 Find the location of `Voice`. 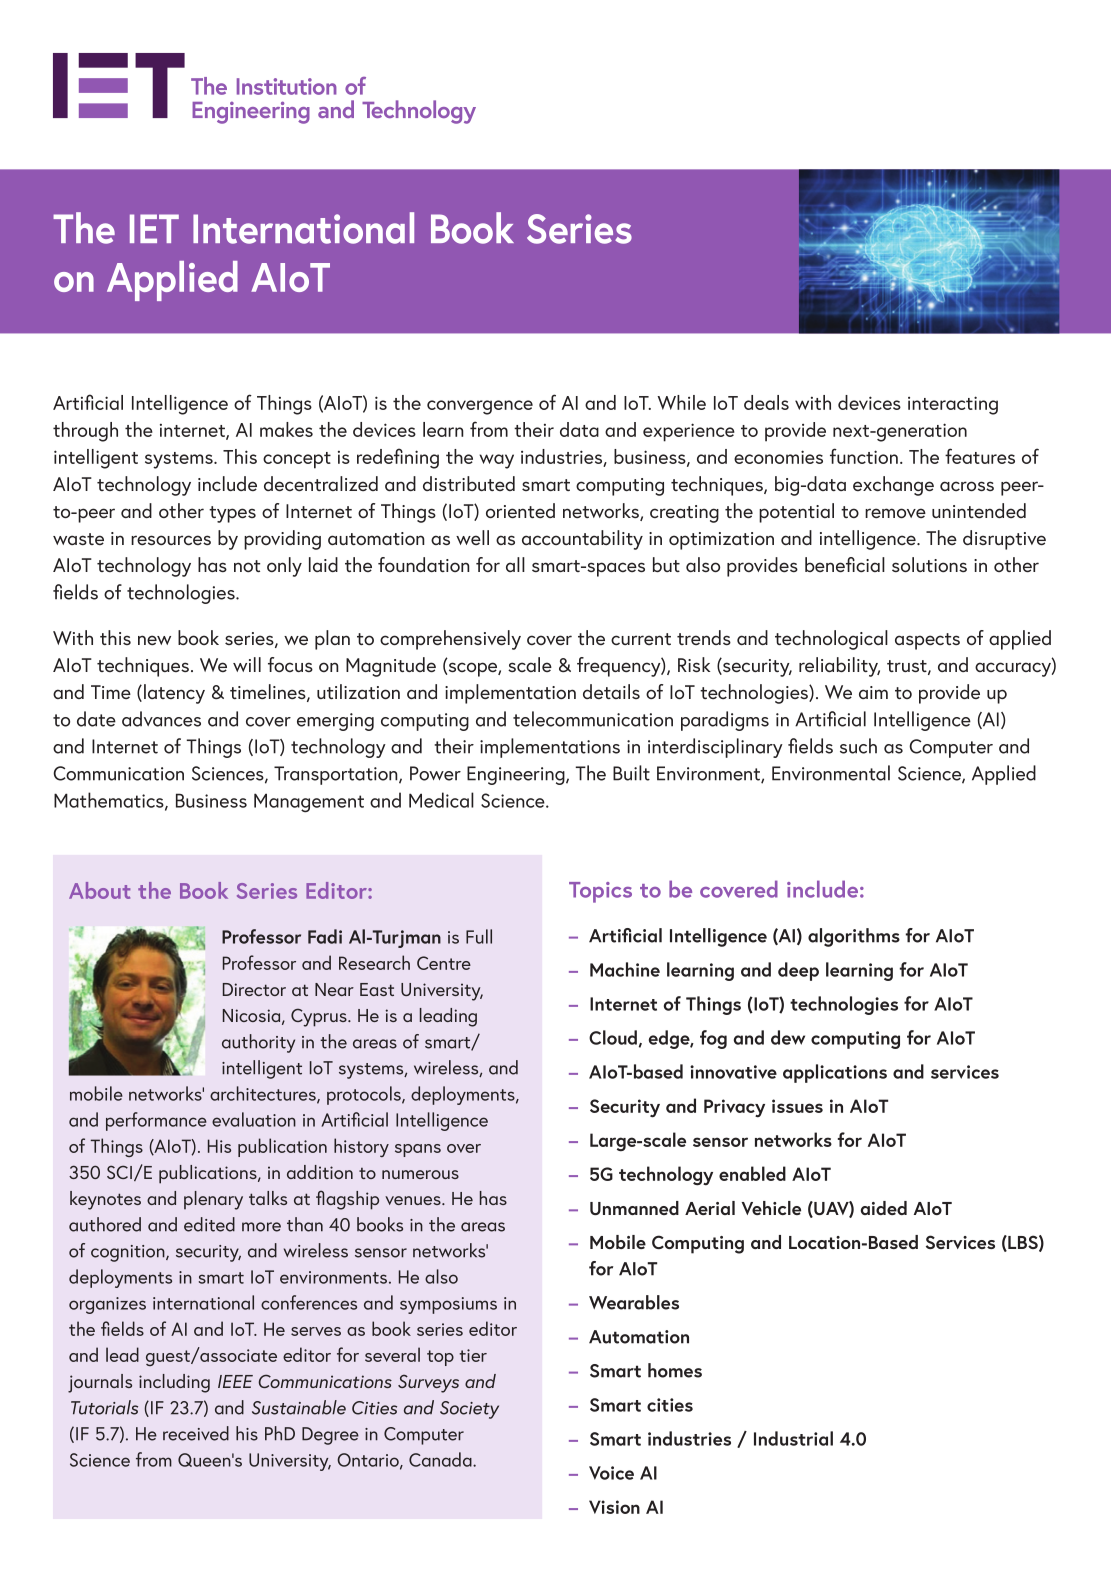

Voice is located at coordinates (611, 1473).
